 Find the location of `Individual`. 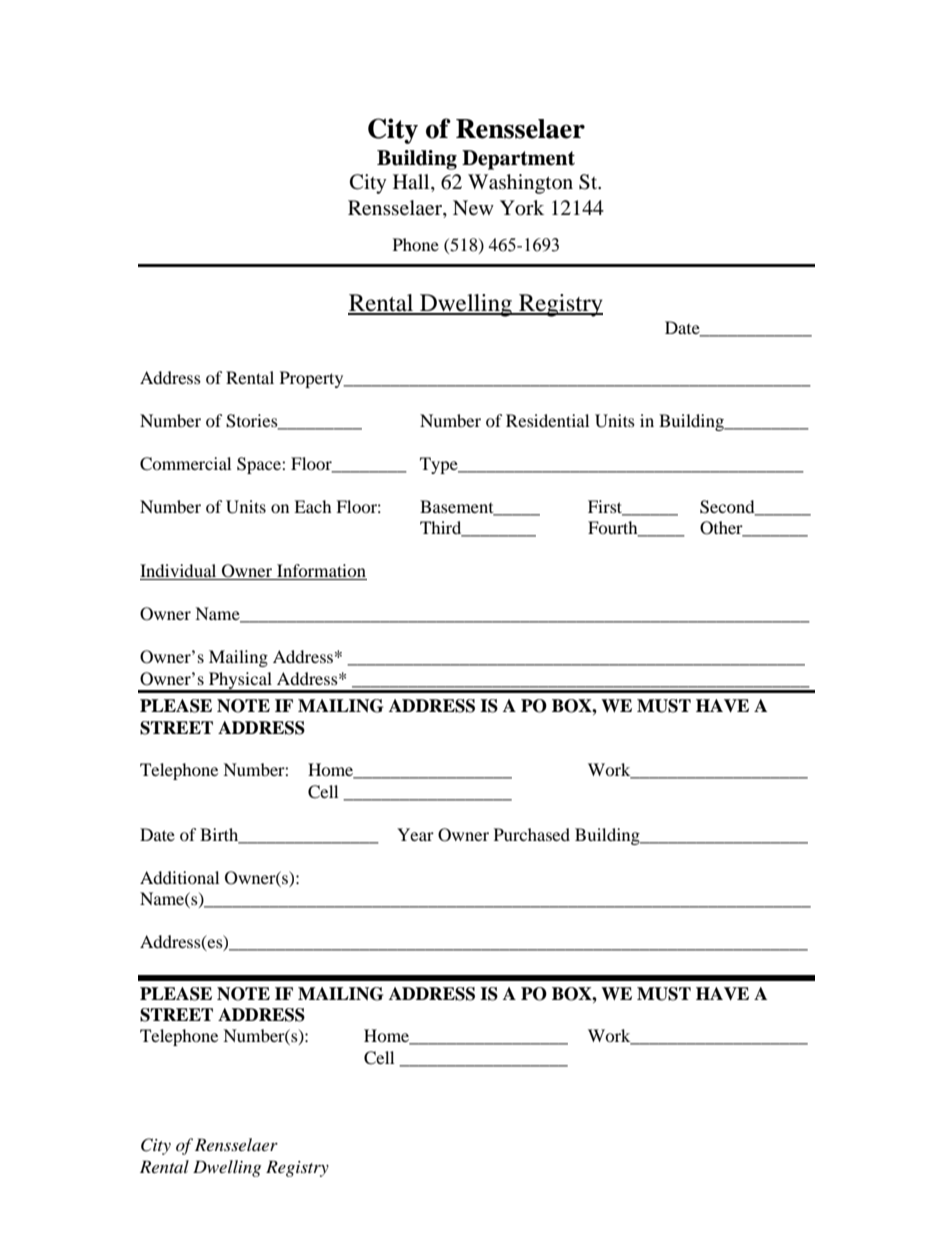

Individual is located at coordinates (179, 572).
